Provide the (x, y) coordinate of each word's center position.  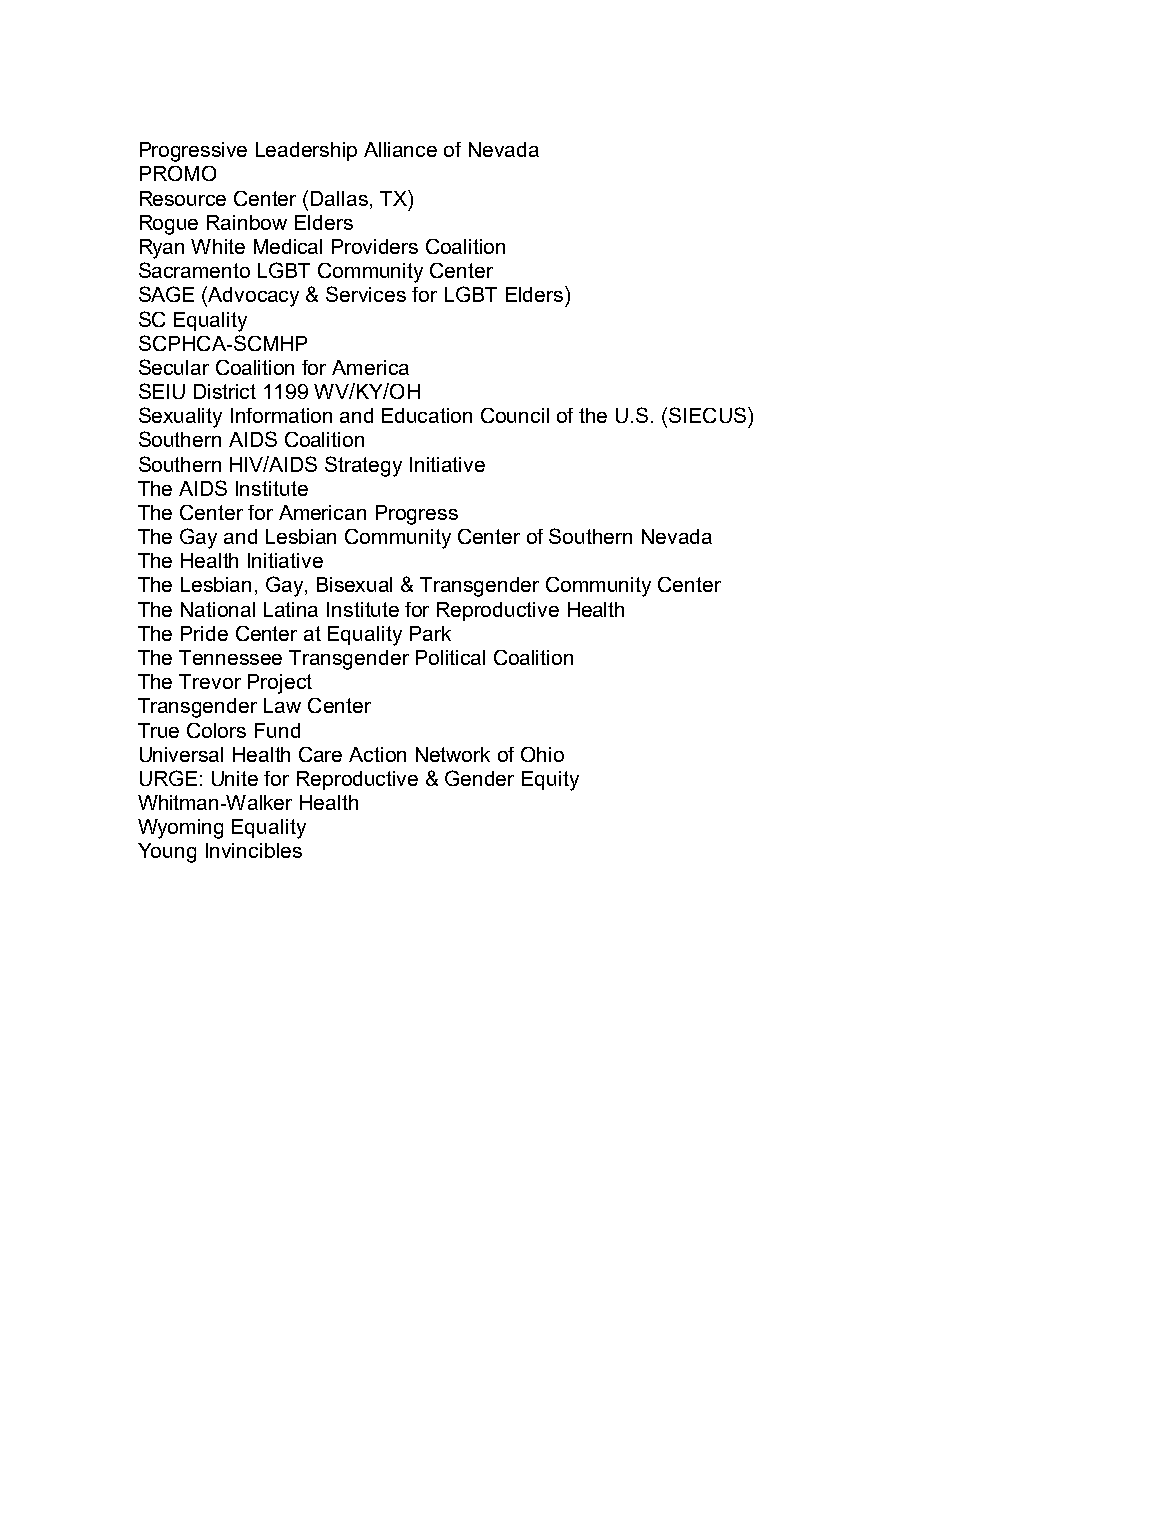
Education (427, 415)
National (218, 609)
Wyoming (180, 829)
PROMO (178, 173)
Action (377, 754)
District (225, 391)
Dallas (339, 198)
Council (515, 415)
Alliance (400, 149)
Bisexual (354, 584)
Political (450, 657)
